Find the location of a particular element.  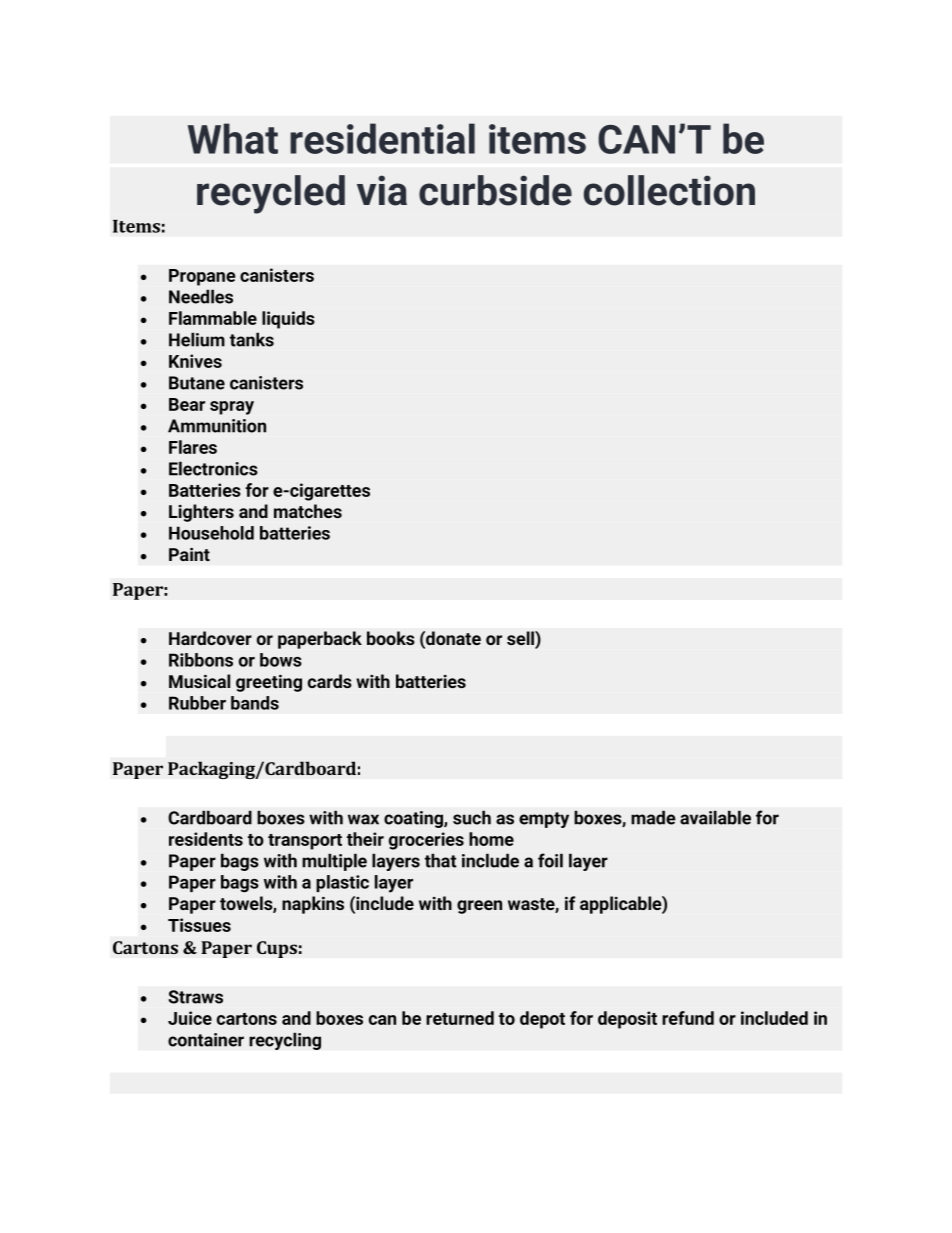

What is located at coordinates (233, 138).
